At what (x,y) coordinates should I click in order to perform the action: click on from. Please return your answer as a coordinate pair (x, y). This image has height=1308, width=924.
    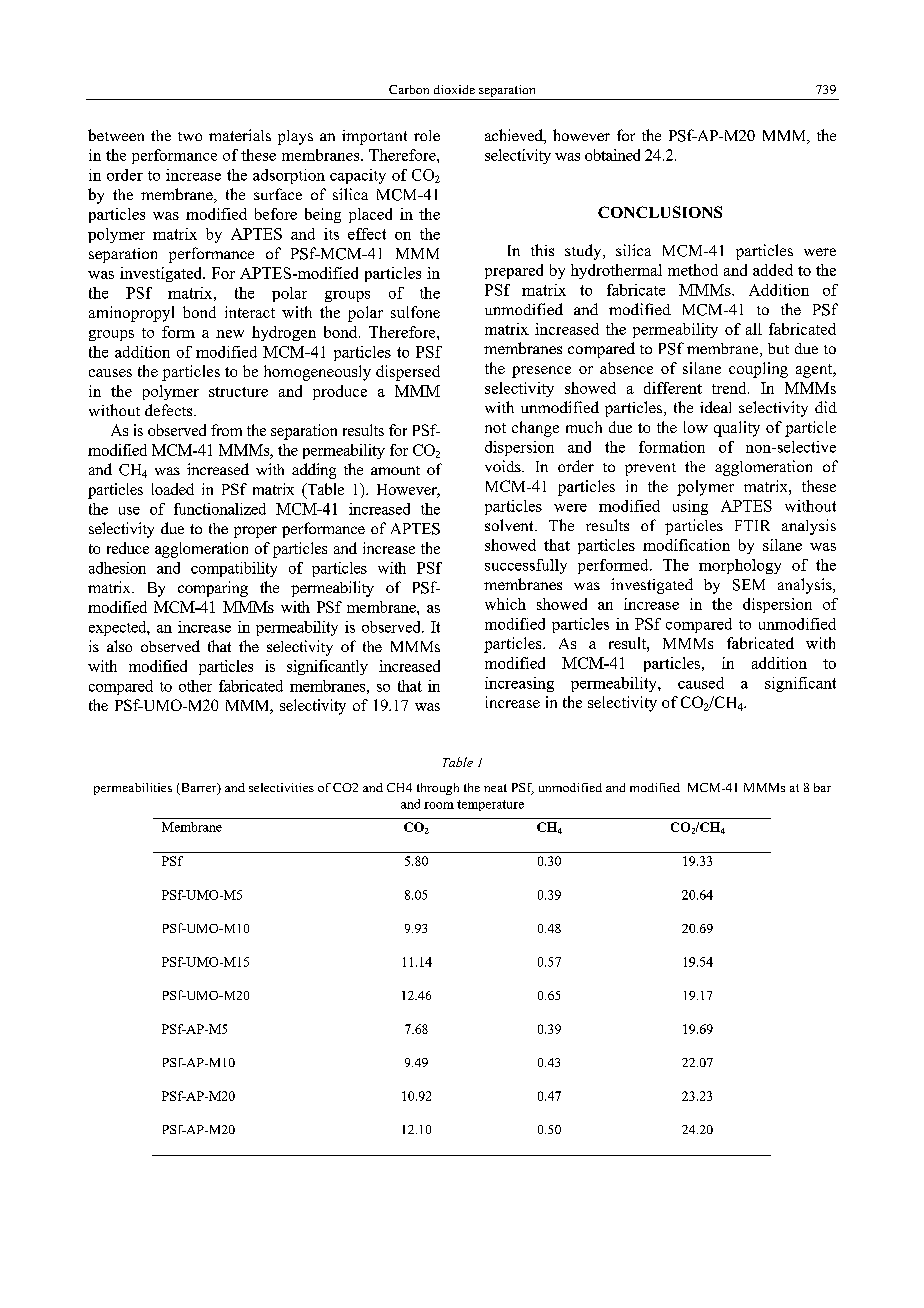
    Looking at the image, I should click on (226, 430).
